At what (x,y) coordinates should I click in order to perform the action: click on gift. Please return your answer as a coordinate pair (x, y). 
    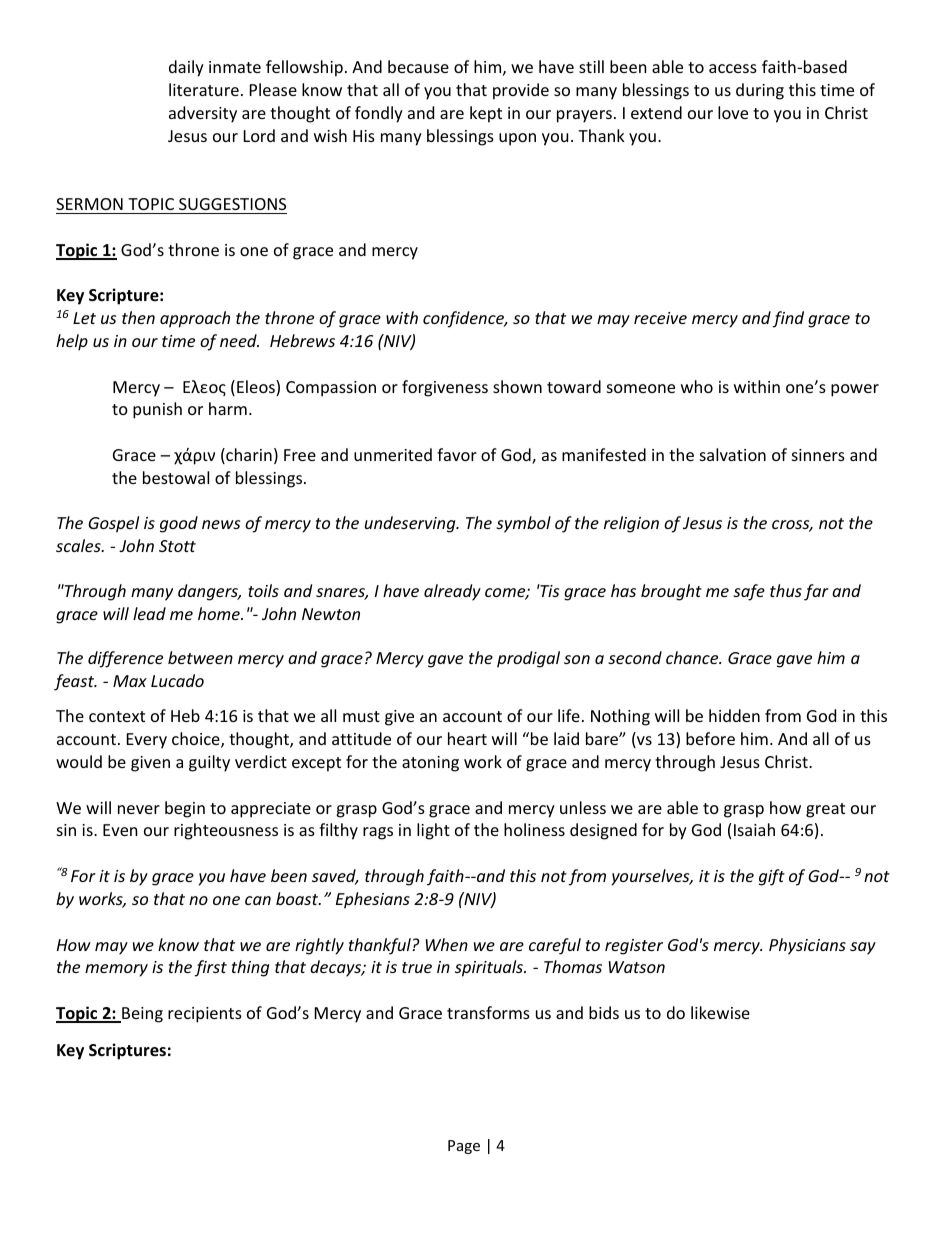
    Looking at the image, I should click on (772, 877).
